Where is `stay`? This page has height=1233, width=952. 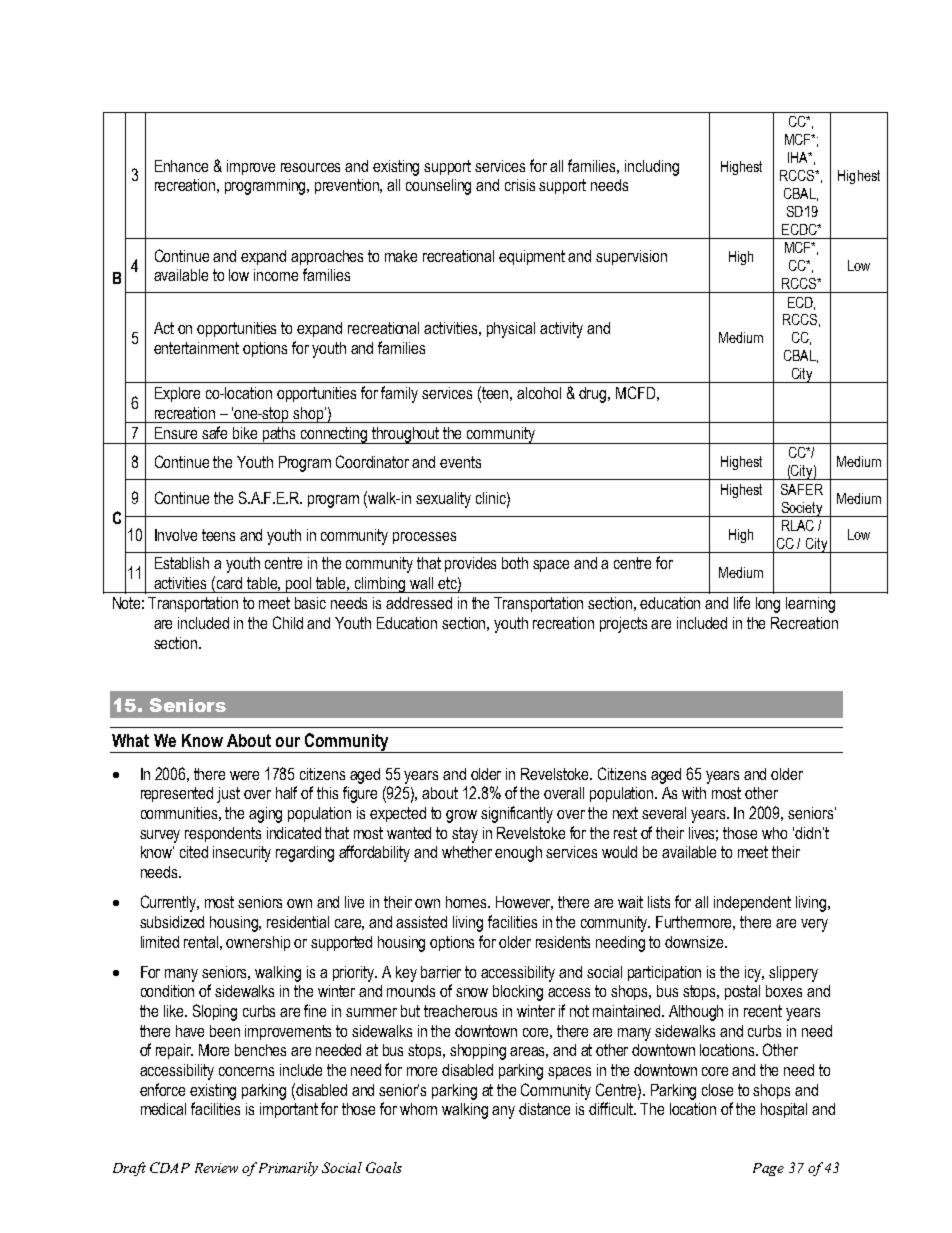 stay is located at coordinates (465, 835).
